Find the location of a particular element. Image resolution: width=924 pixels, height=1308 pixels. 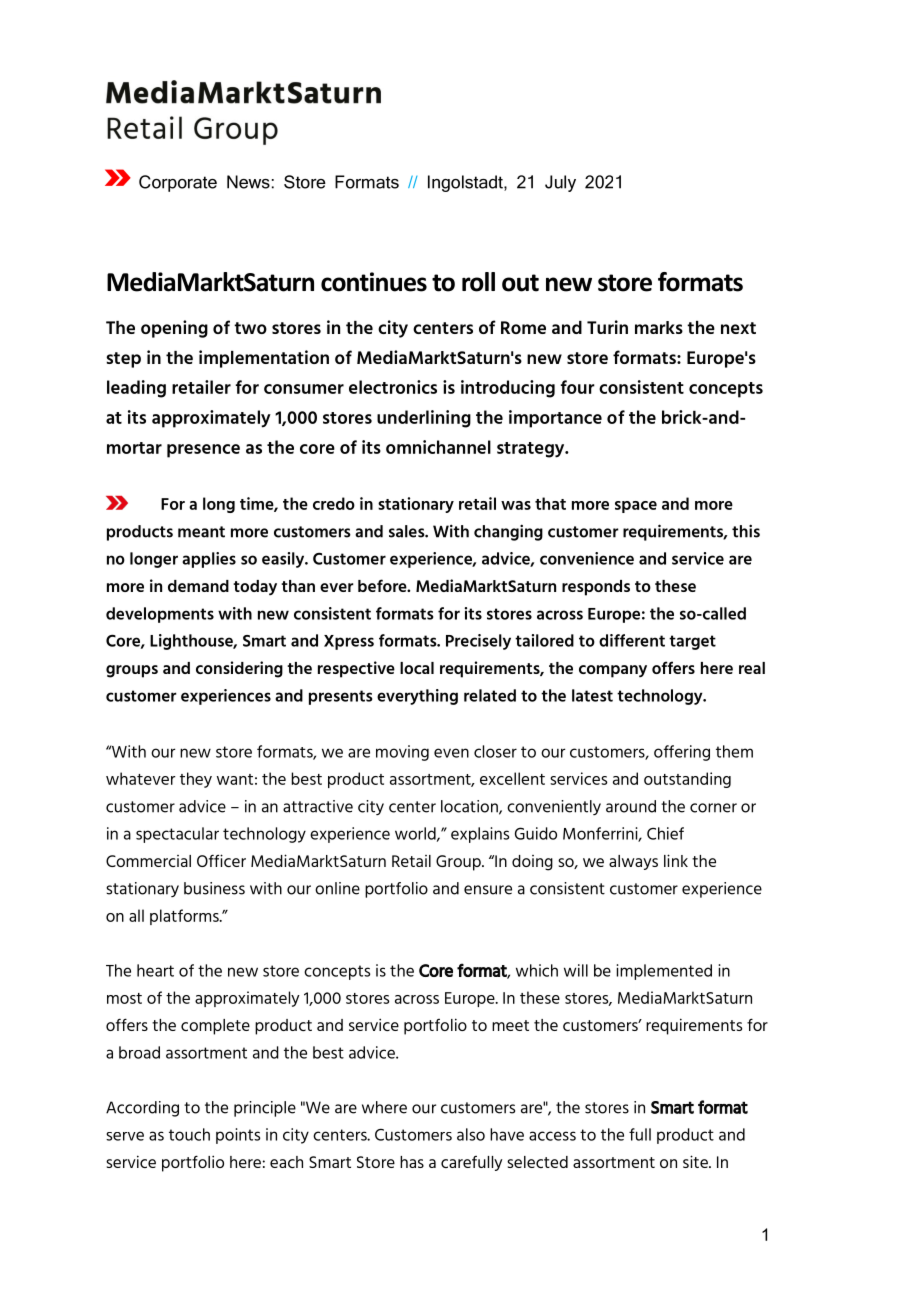

spectacular is located at coordinates (177, 835).
